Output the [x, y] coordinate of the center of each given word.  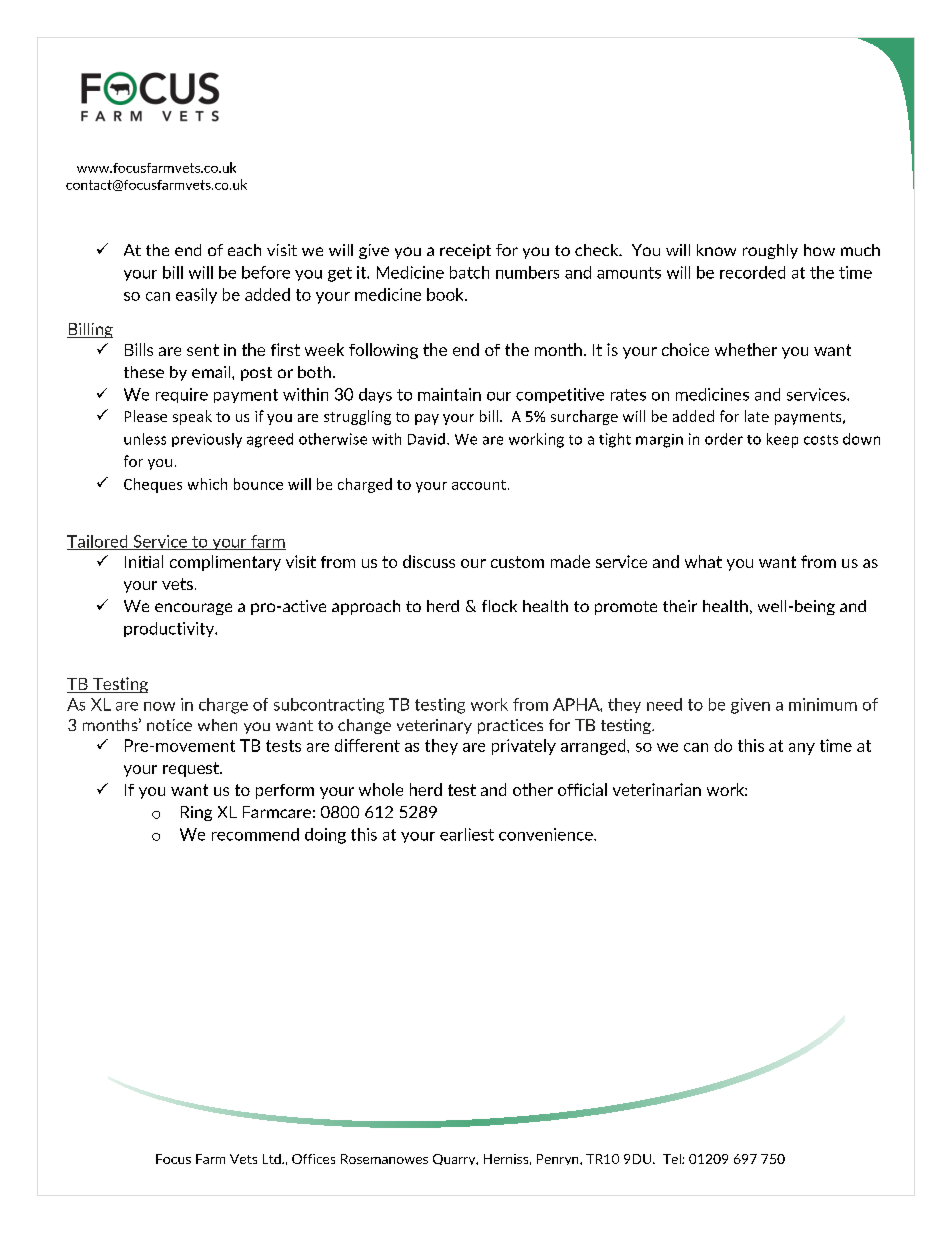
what [703, 561]
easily [196, 296]
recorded [752, 272]
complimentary [225, 563]
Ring [196, 813]
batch [469, 272]
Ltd [273, 1159]
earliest [467, 834]
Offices [313, 1159]
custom [517, 562]
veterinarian [657, 789]
